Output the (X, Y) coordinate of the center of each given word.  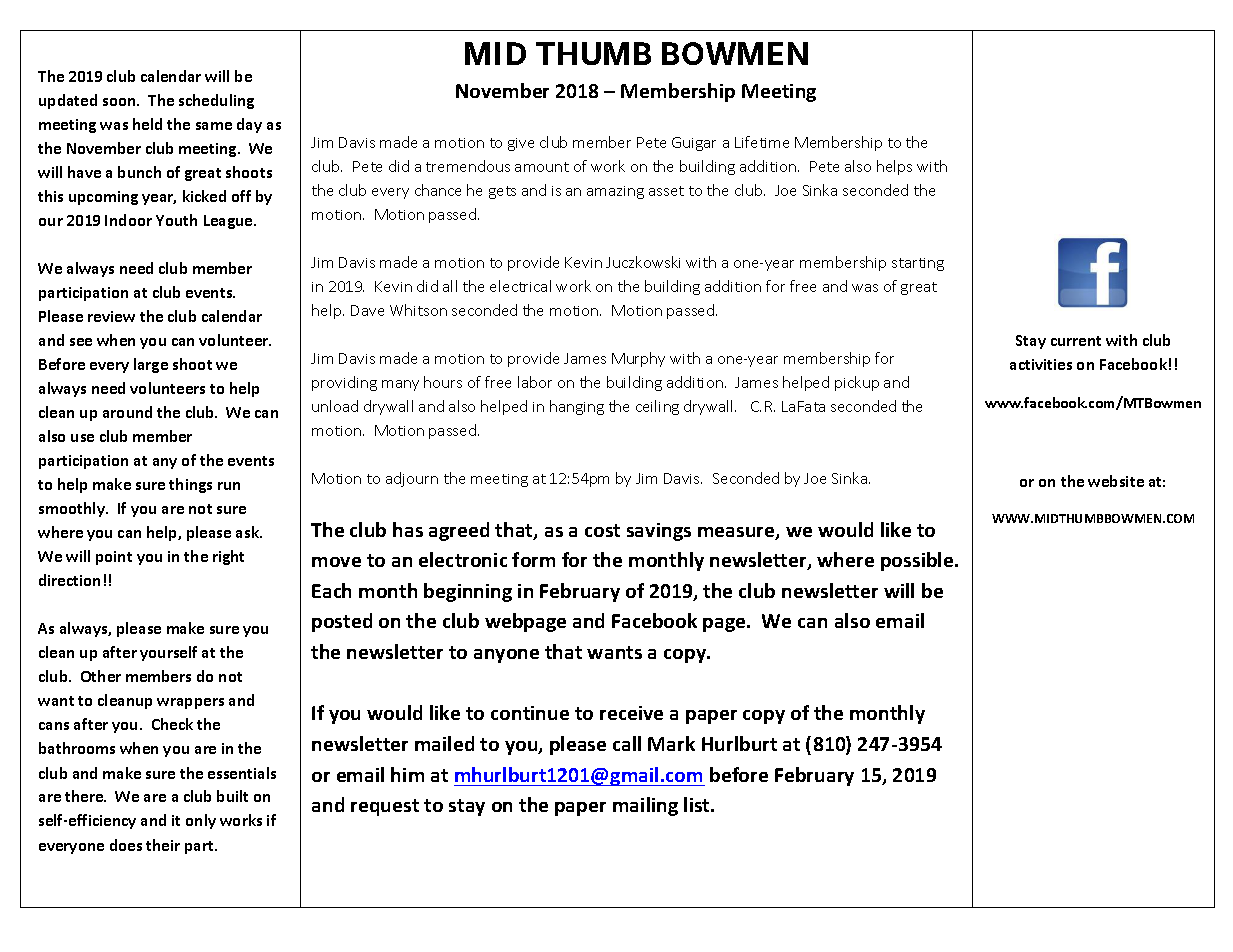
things (190, 485)
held (147, 124)
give (521, 144)
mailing (645, 806)
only (201, 821)
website (1116, 481)
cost (602, 530)
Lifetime (762, 142)
